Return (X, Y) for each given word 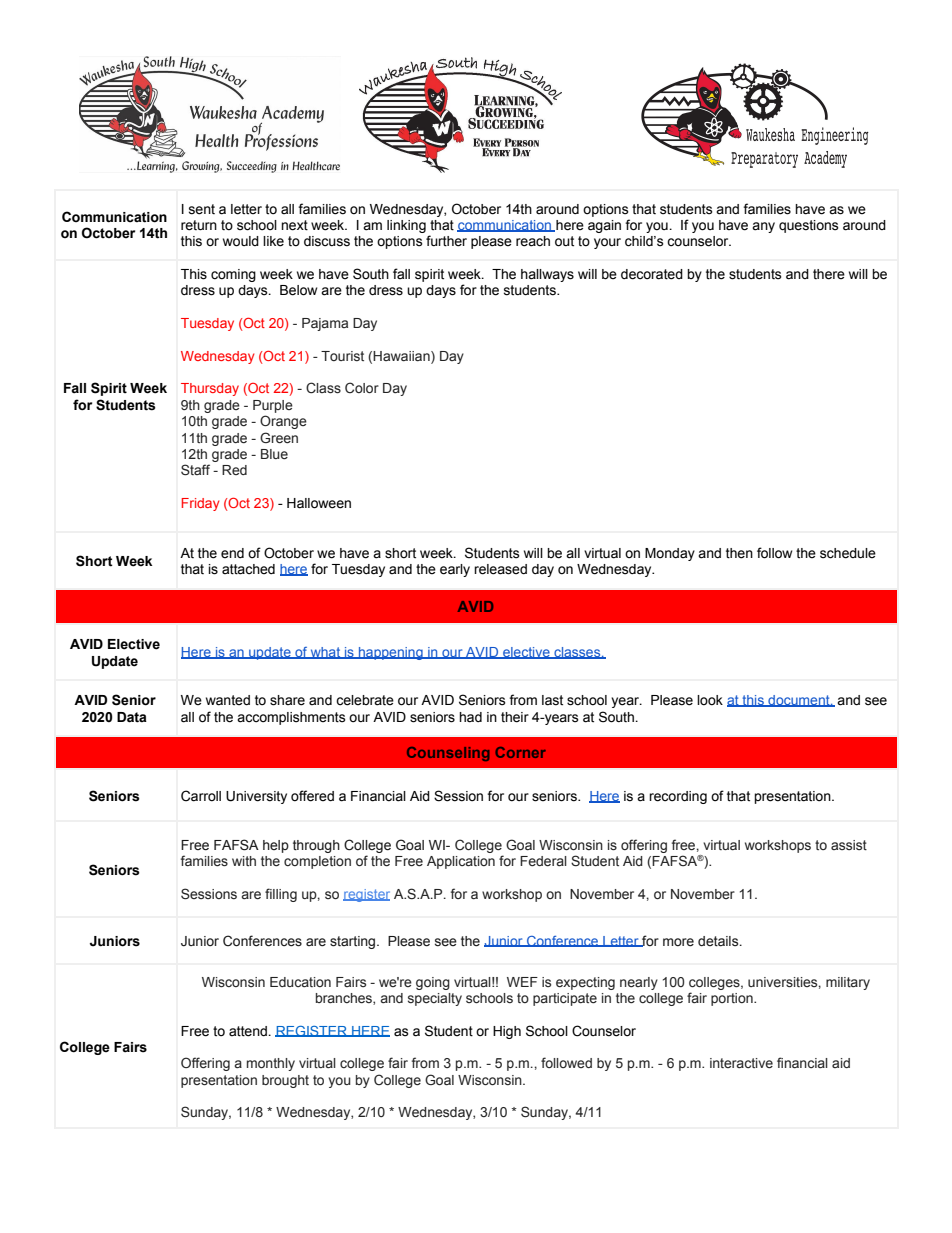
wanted (228, 700)
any (763, 227)
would (241, 241)
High (507, 1032)
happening (391, 653)
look (710, 700)
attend (249, 1031)
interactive (741, 1063)
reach (533, 241)
